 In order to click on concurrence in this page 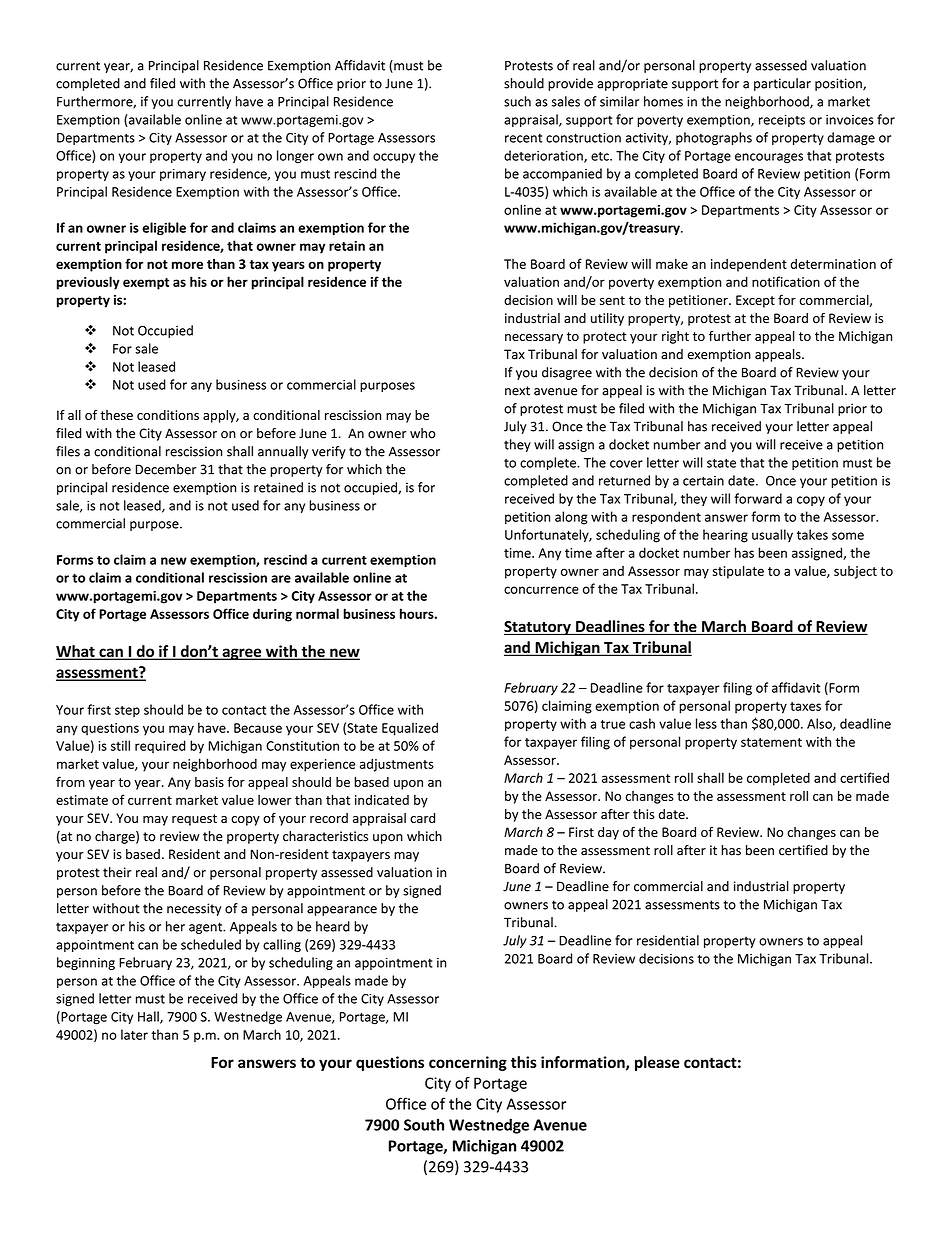, I will do `click(541, 590)`.
